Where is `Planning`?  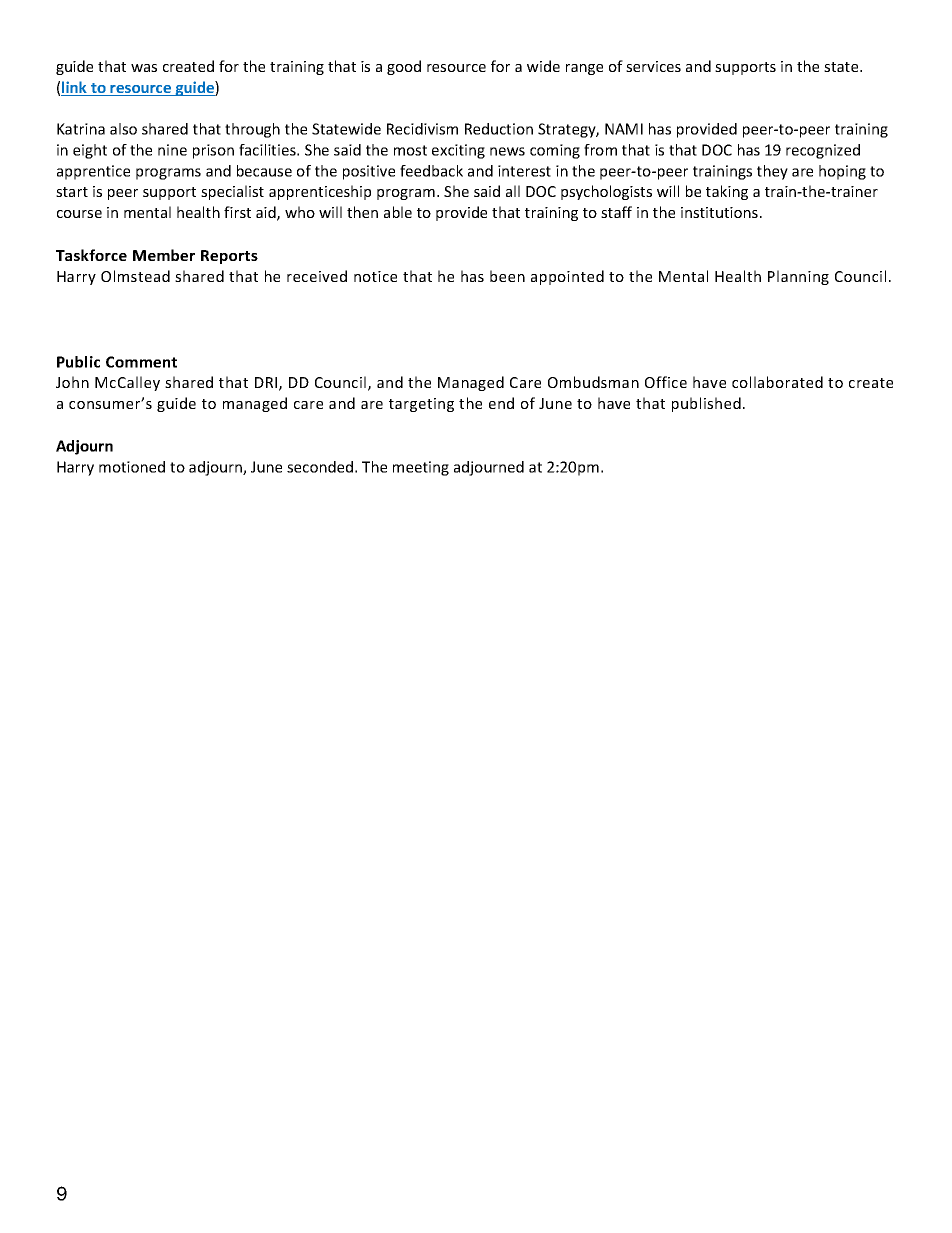 Planning is located at coordinates (798, 277).
